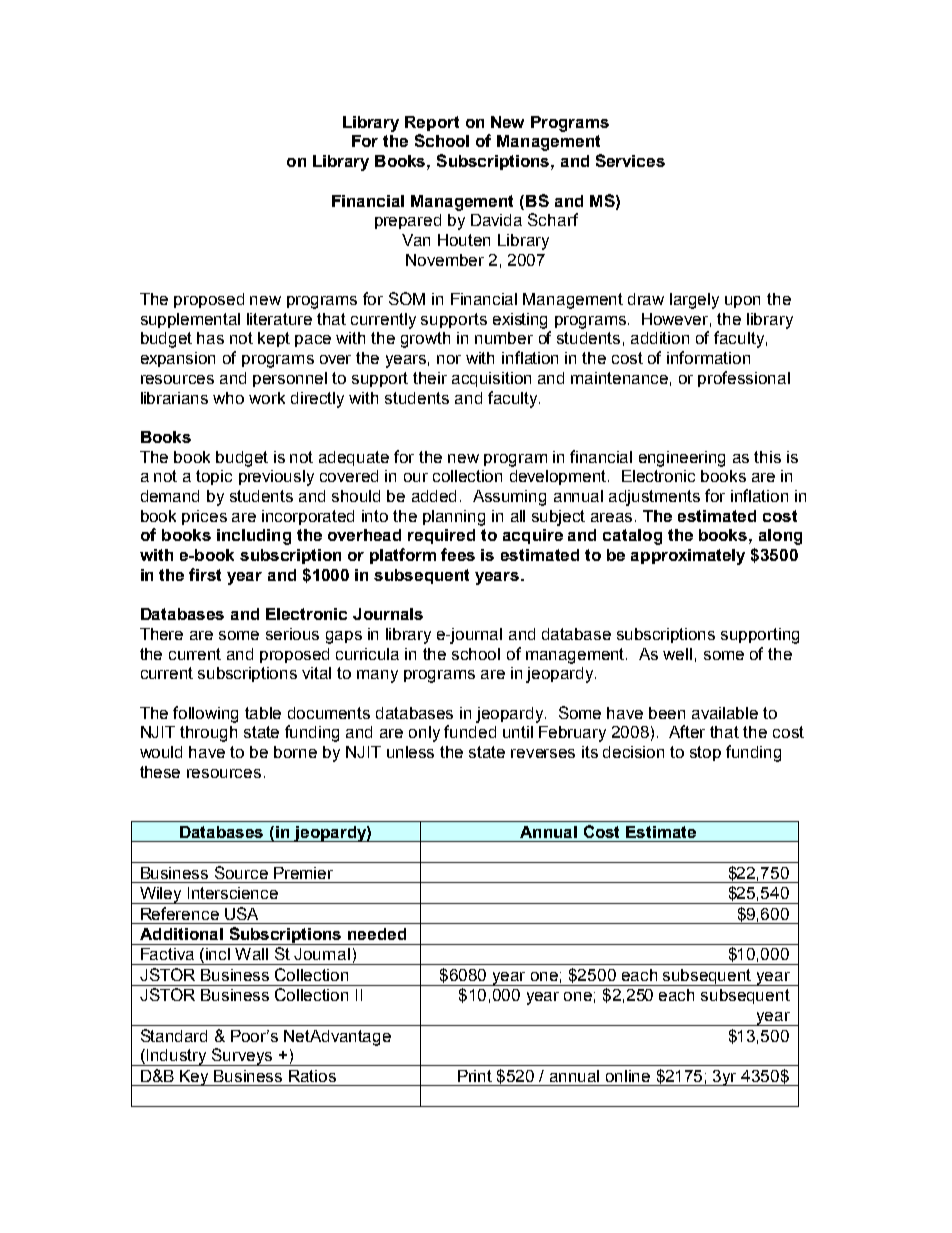  Describe the element at coordinates (682, 459) in the screenshot. I see `engineering` at that location.
